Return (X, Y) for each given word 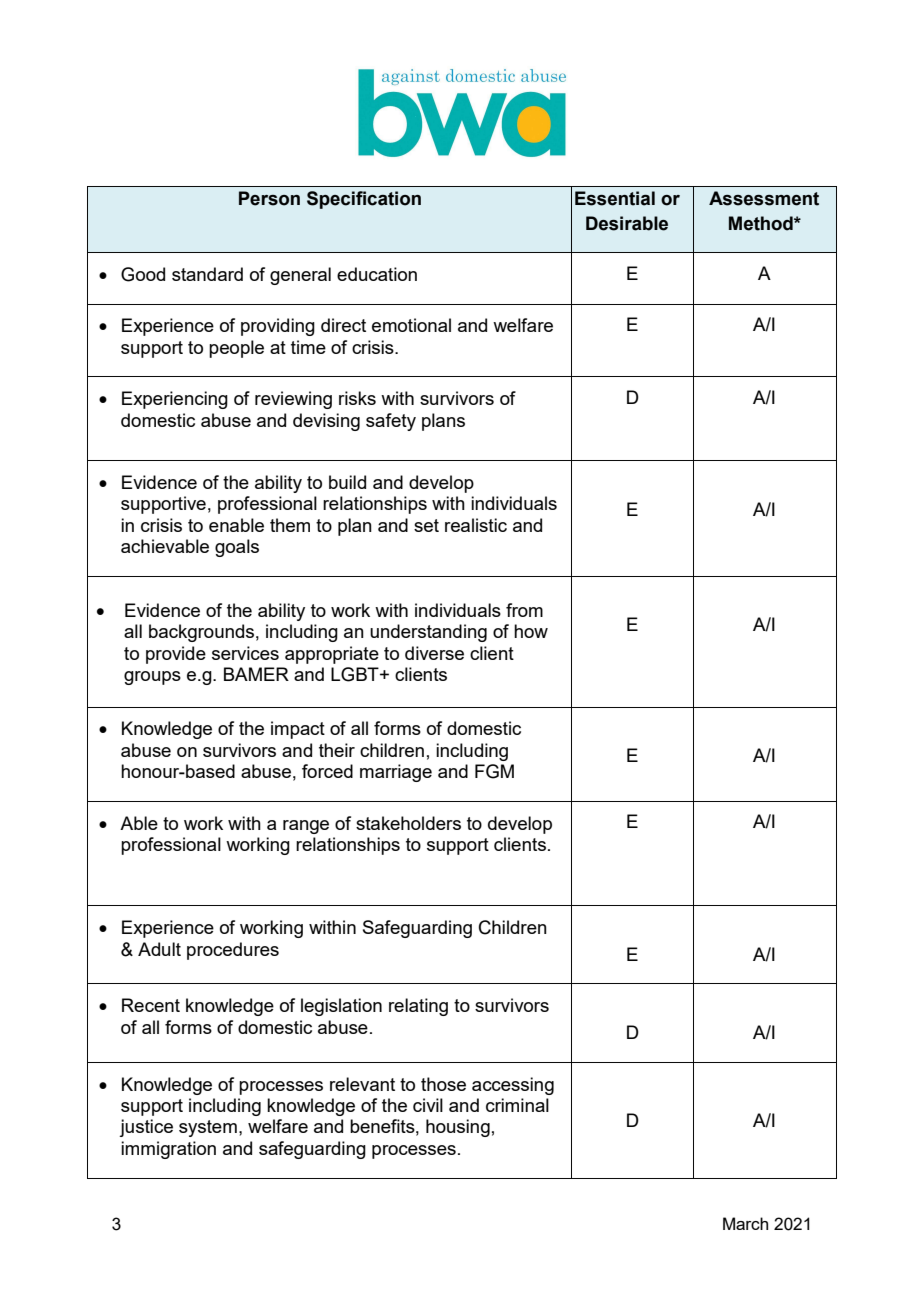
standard (207, 274)
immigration (168, 1150)
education (377, 274)
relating (418, 1007)
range (306, 827)
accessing (513, 1086)
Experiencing (175, 400)
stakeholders (408, 823)
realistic (476, 525)
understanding (428, 633)
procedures (233, 951)
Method (762, 223)
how (531, 631)
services (245, 653)
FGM (494, 771)
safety (391, 422)
